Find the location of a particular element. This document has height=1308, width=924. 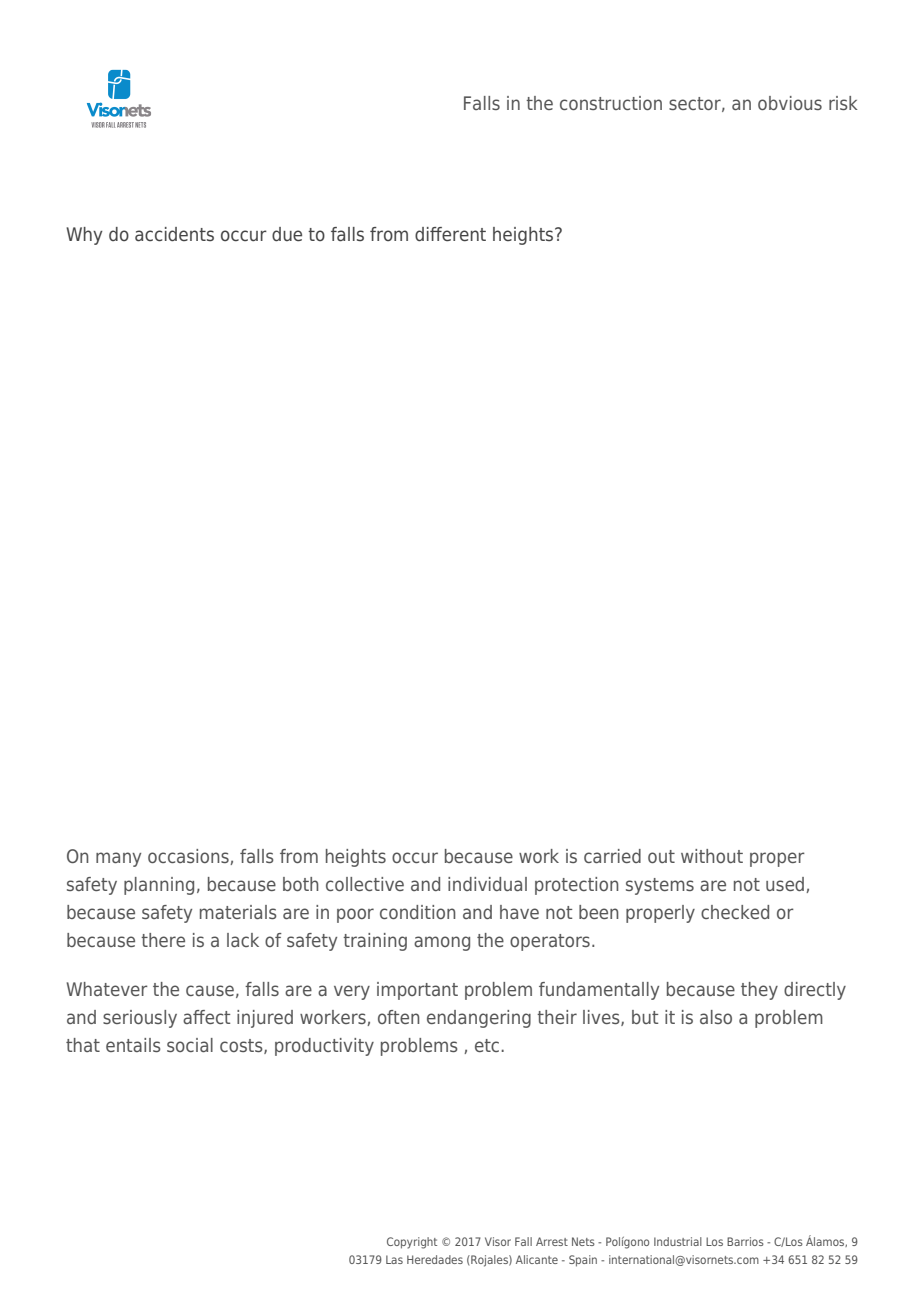

occasions is located at coordinates (189, 857).
